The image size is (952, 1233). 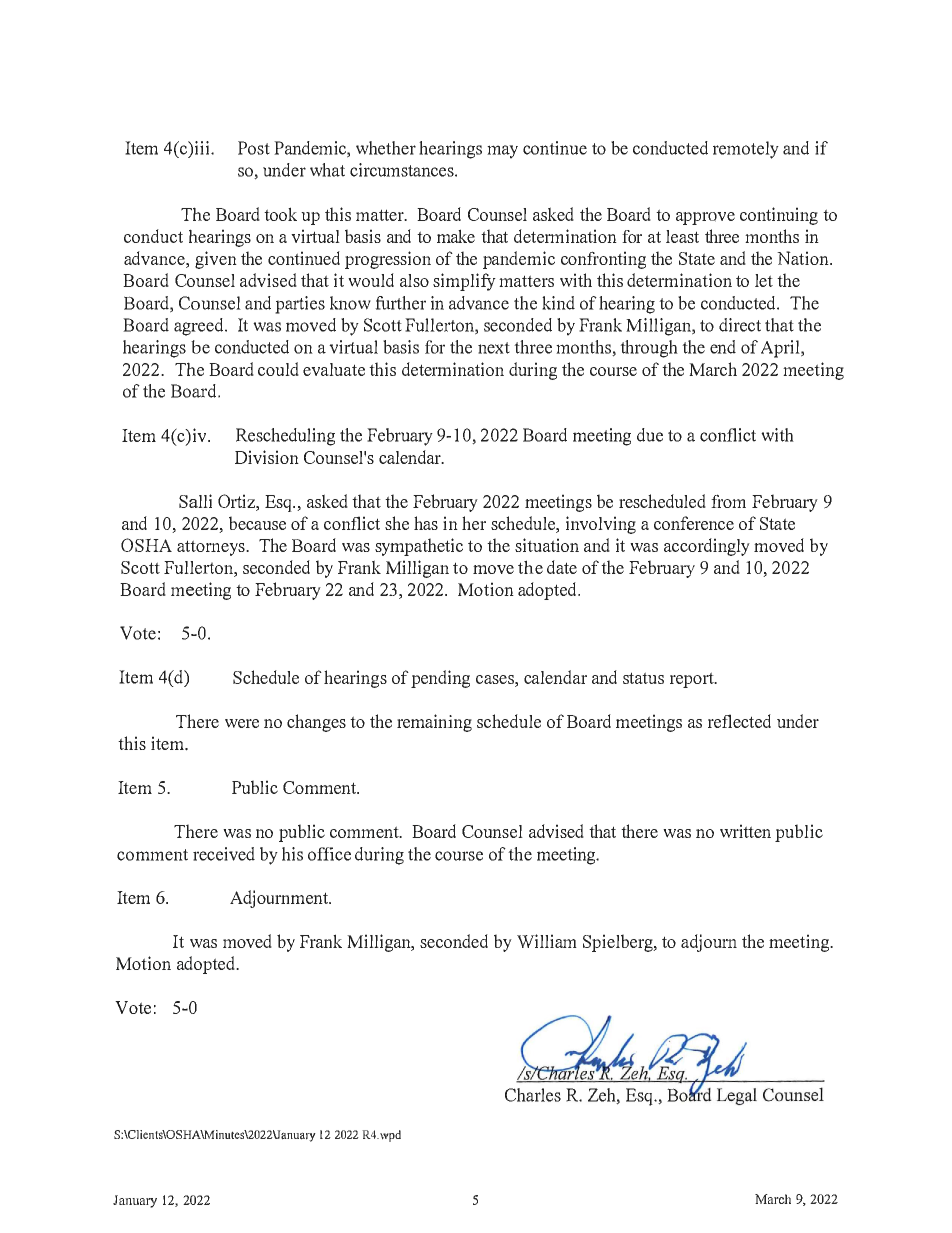 I want to click on were, so click(x=242, y=723).
